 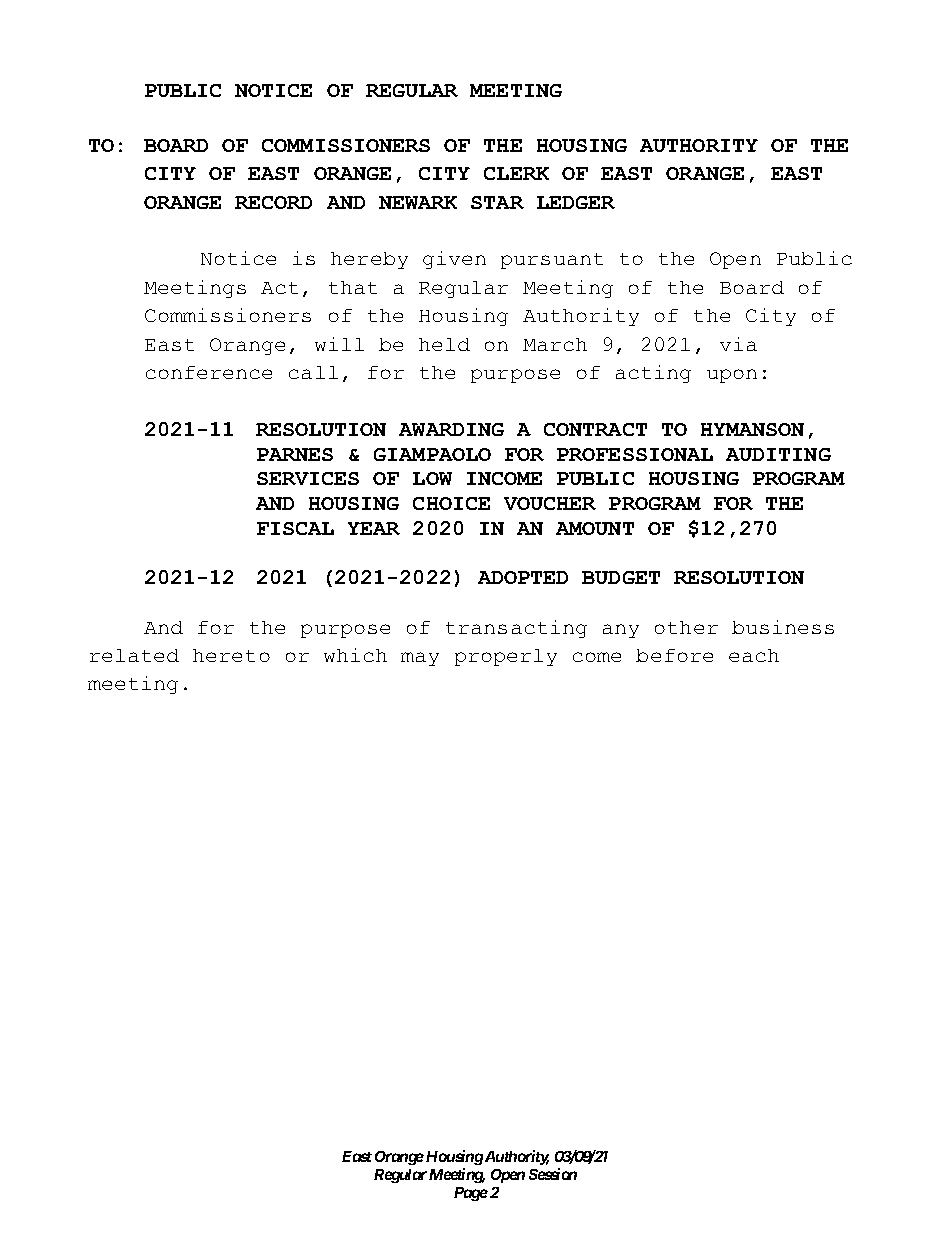 What do you see at coordinates (420, 659) in the document?
I see `may` at bounding box center [420, 659].
